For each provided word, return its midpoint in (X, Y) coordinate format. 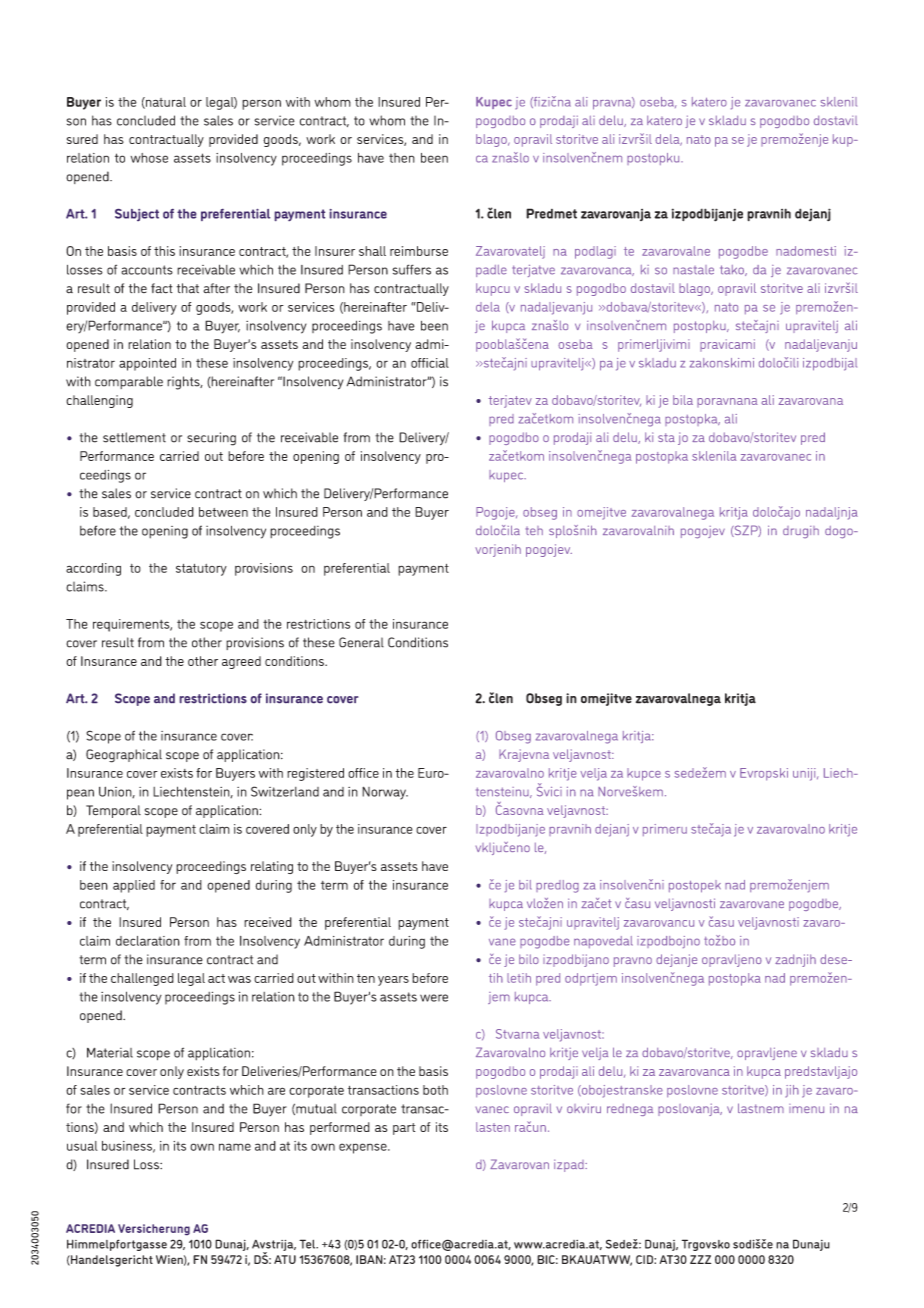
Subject (137, 215)
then (402, 158)
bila (683, 400)
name (235, 1147)
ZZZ (700, 1259)
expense (364, 1148)
